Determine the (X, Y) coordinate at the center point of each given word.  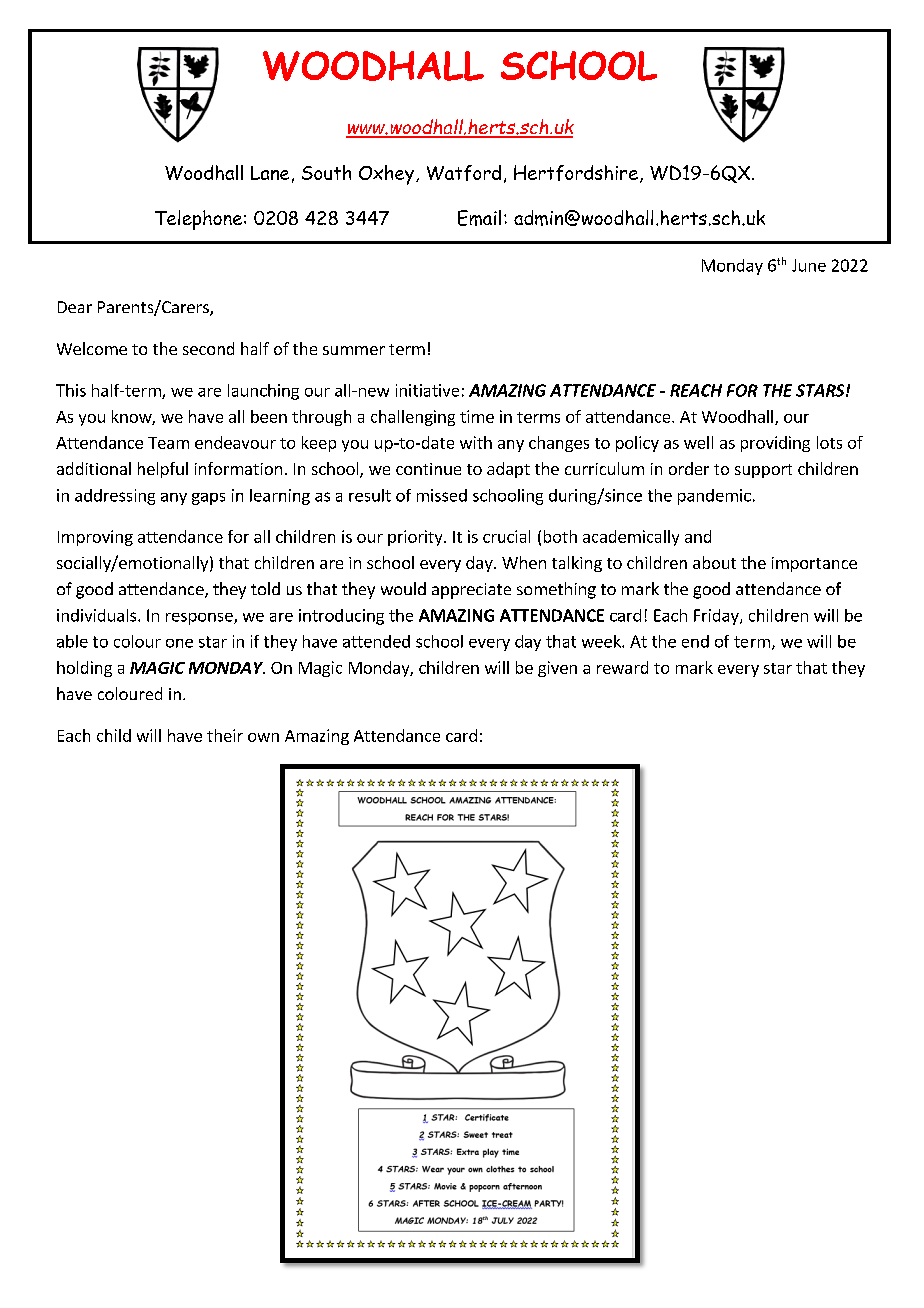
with (476, 442)
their (225, 735)
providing (775, 444)
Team (168, 443)
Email (479, 218)
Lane (270, 173)
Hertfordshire (577, 174)
